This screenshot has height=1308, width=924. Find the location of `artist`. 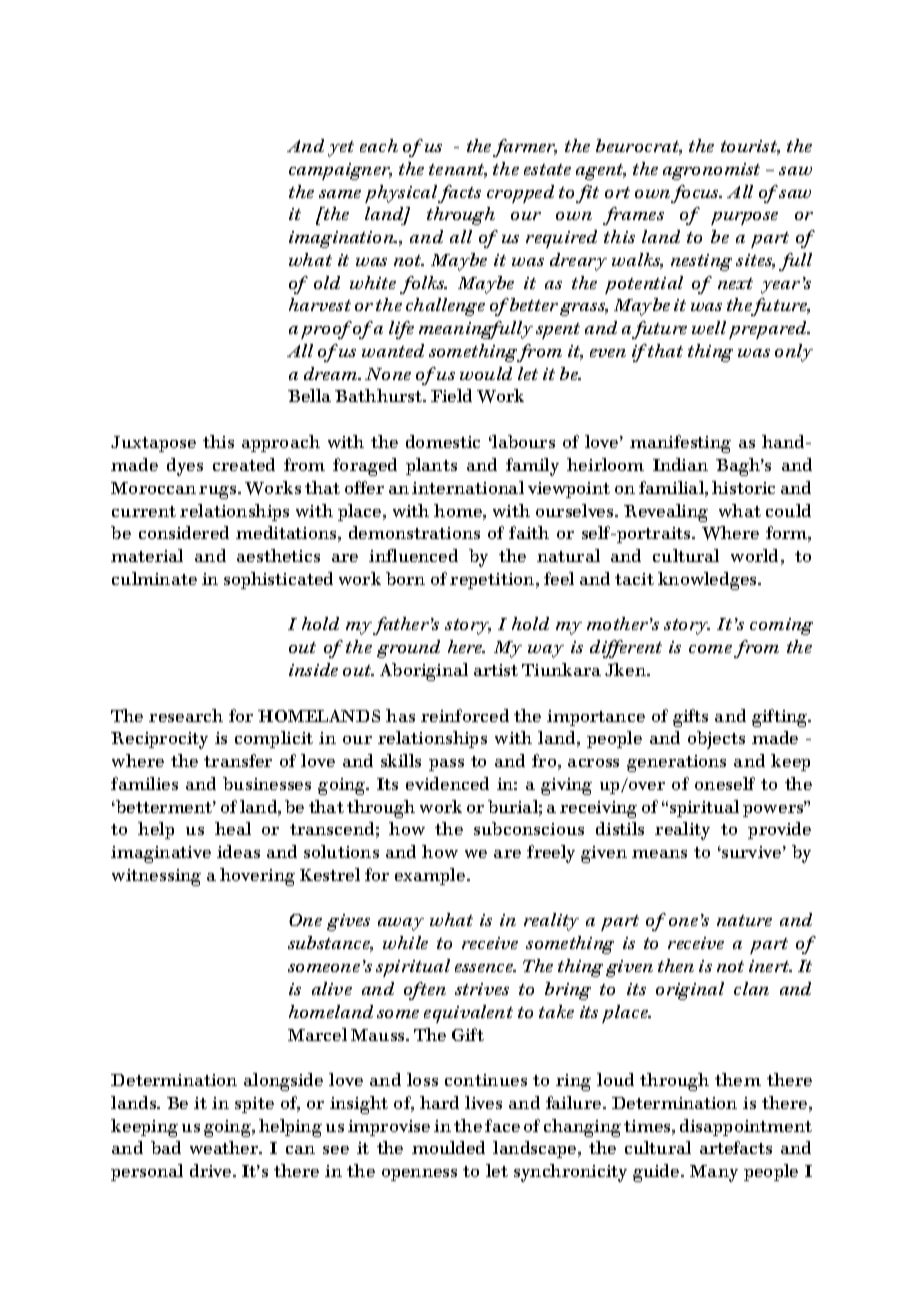

artist is located at coordinates (496, 670).
